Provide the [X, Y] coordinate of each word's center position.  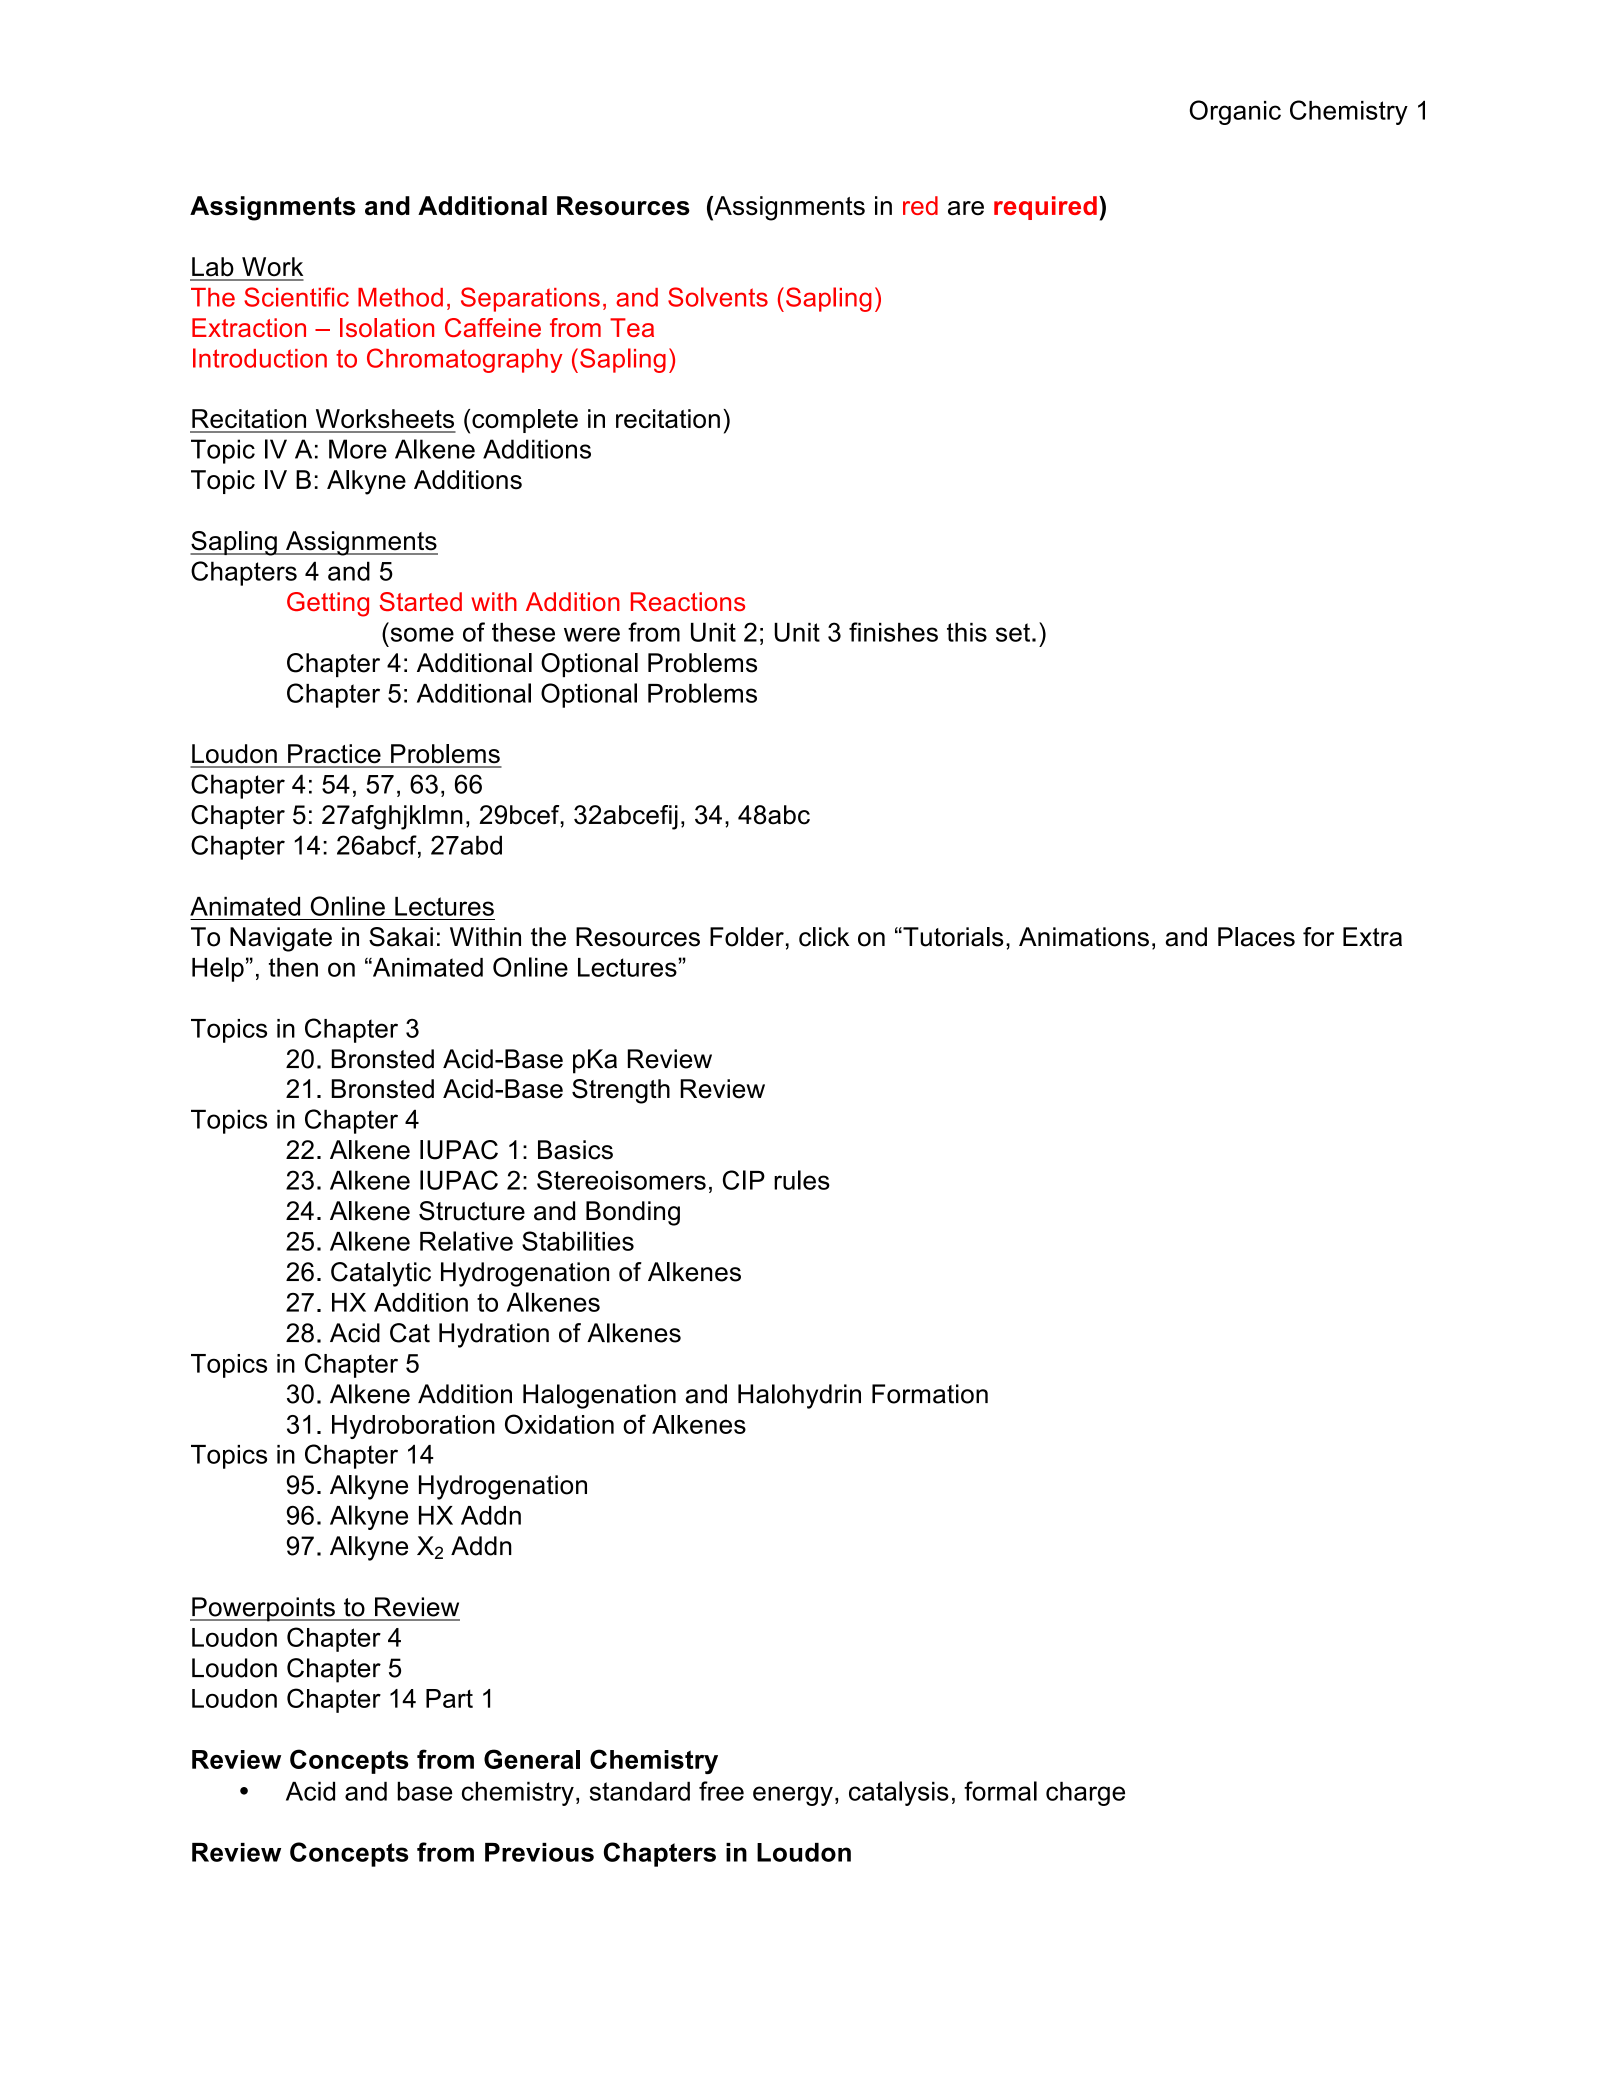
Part [449, 1698]
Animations [1084, 937]
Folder [747, 937]
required [1045, 208]
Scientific [296, 297]
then [293, 967]
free [721, 1791]
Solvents [718, 297]
